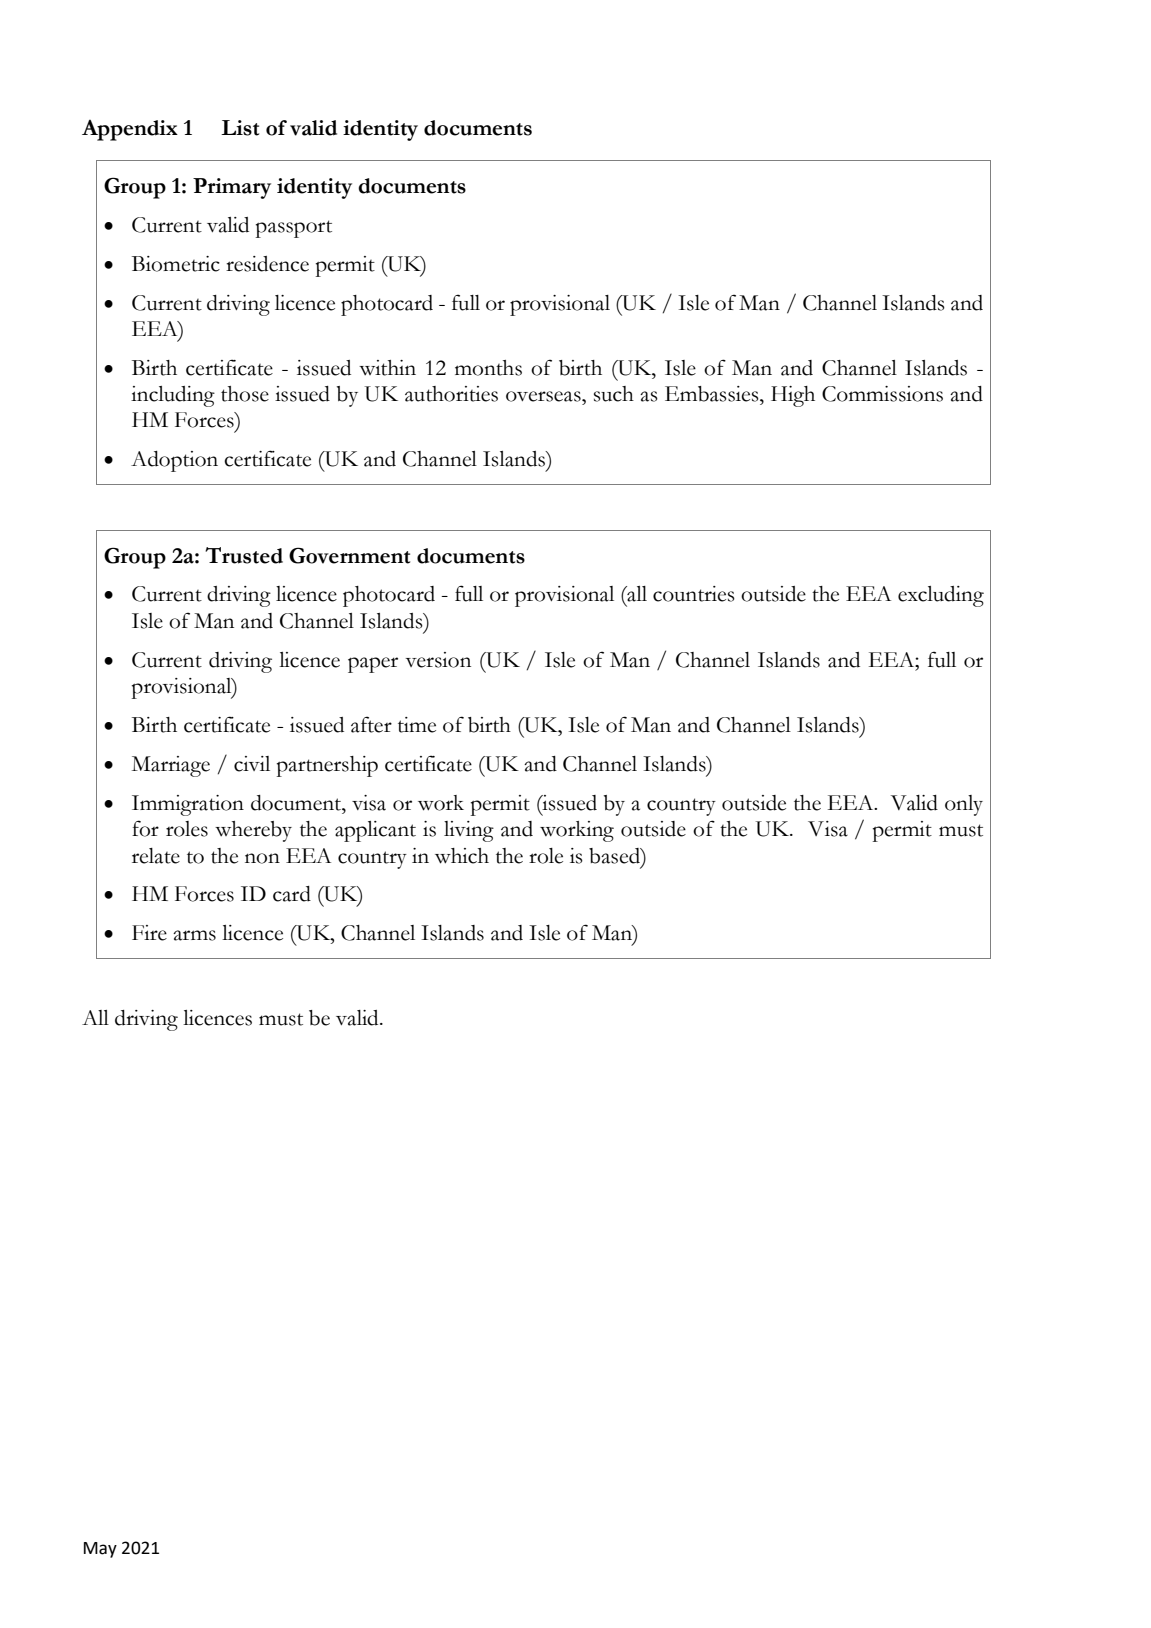 The width and height of the image is (1151, 1628). I want to click on version, so click(438, 660).
